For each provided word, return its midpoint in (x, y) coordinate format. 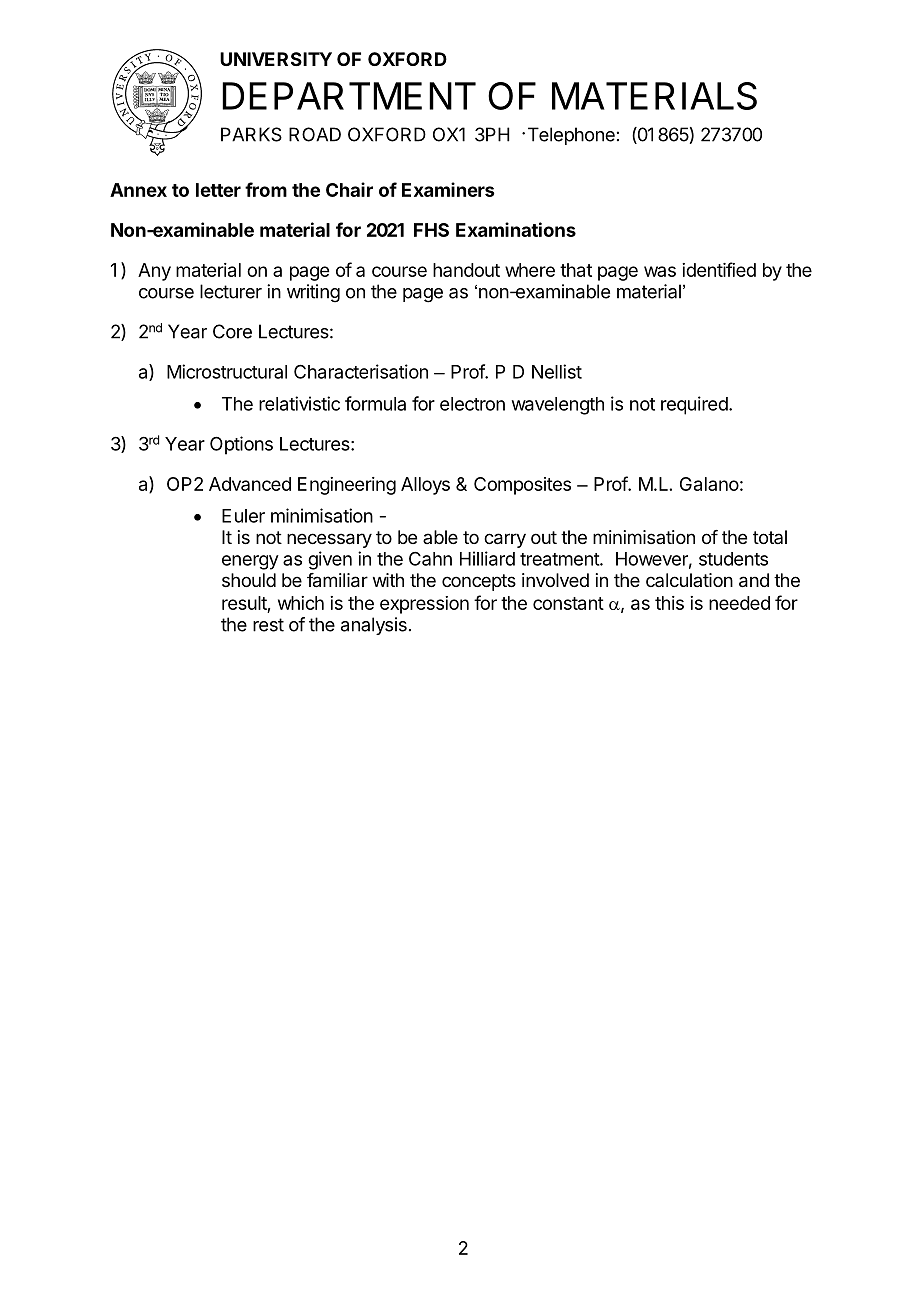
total (770, 537)
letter (218, 190)
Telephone (571, 136)
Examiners (448, 189)
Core (232, 331)
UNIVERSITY (276, 59)
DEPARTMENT (349, 96)
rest (268, 625)
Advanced (250, 484)
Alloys (425, 486)
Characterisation (361, 371)
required (694, 405)
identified (719, 269)
